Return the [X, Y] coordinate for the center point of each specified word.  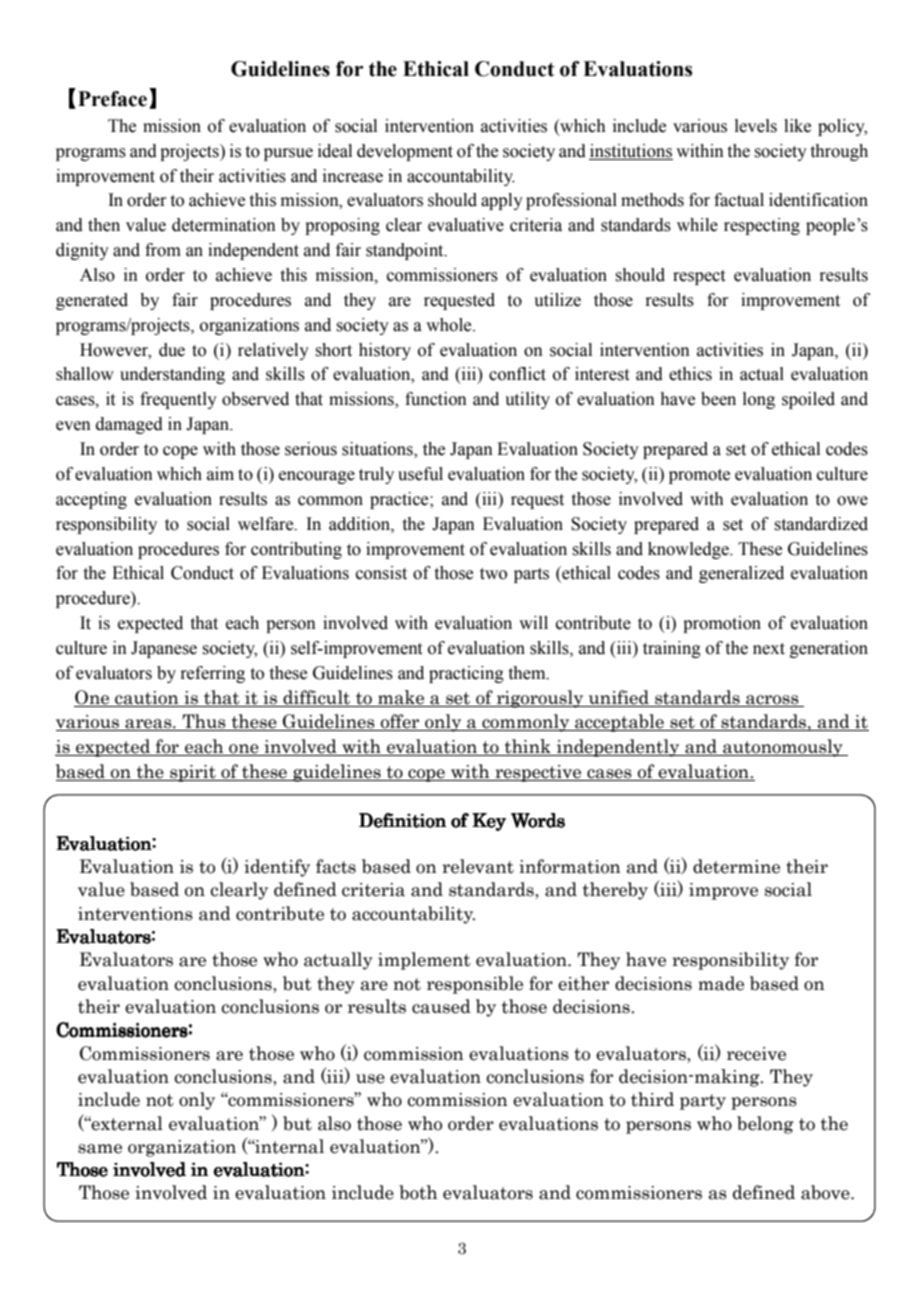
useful [420, 474]
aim [220, 474]
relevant [478, 866]
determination [224, 225]
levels [756, 126]
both [418, 1192]
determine [736, 866]
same [100, 1149]
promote [699, 476]
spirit [193, 773]
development [405, 152]
